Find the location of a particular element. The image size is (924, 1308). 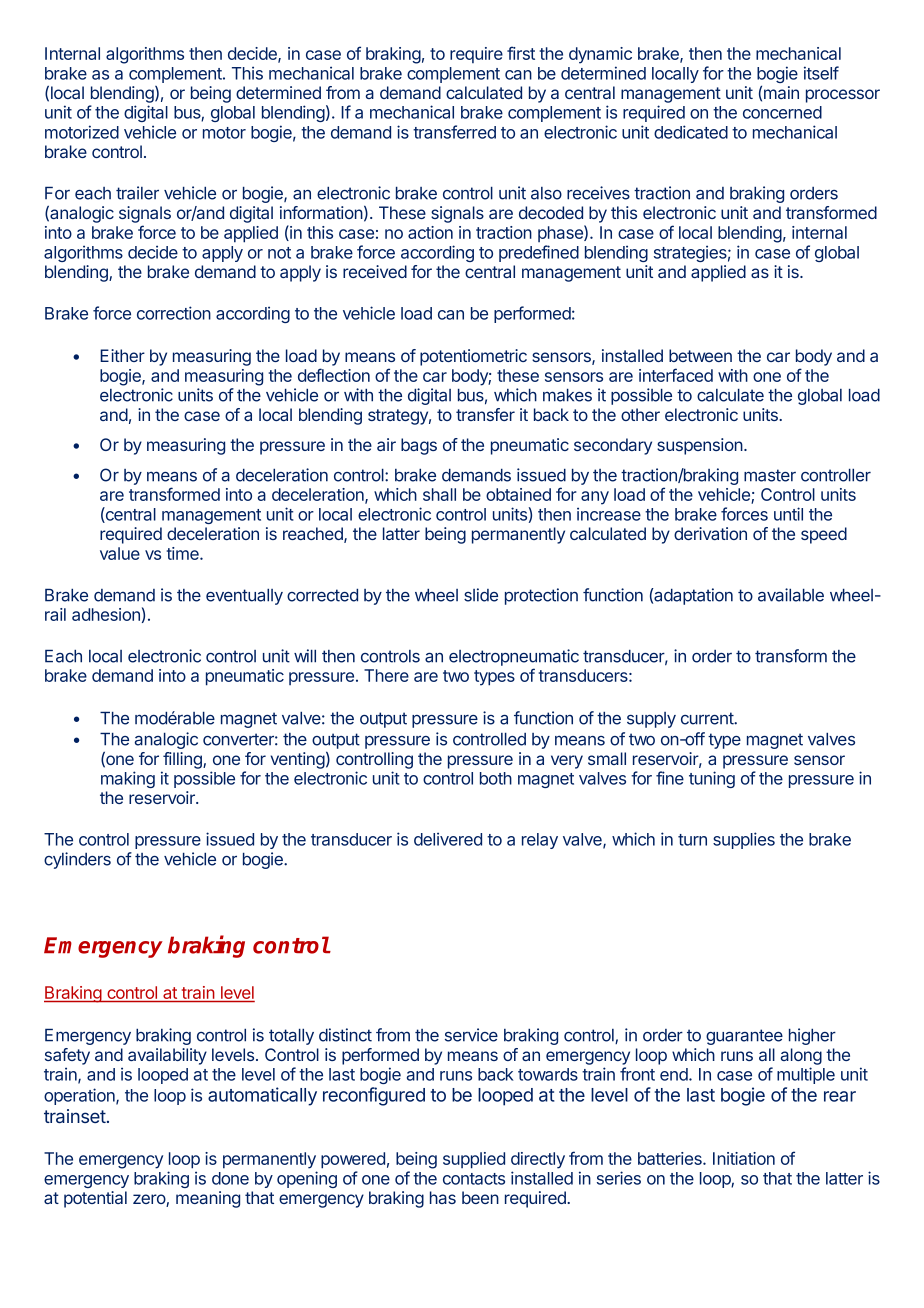

Either is located at coordinates (122, 355).
